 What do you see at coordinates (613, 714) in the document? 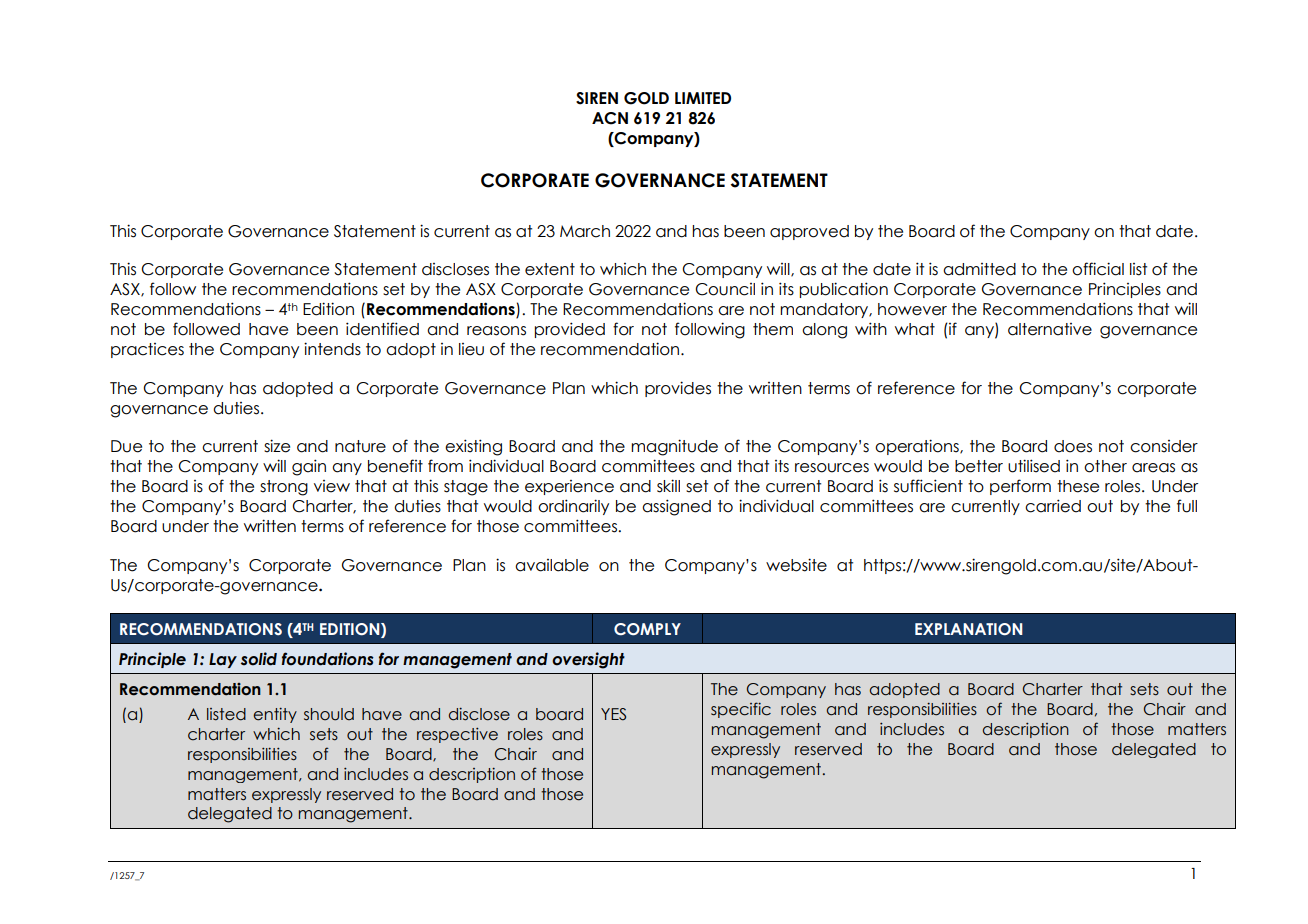
I see `YES` at bounding box center [613, 714].
